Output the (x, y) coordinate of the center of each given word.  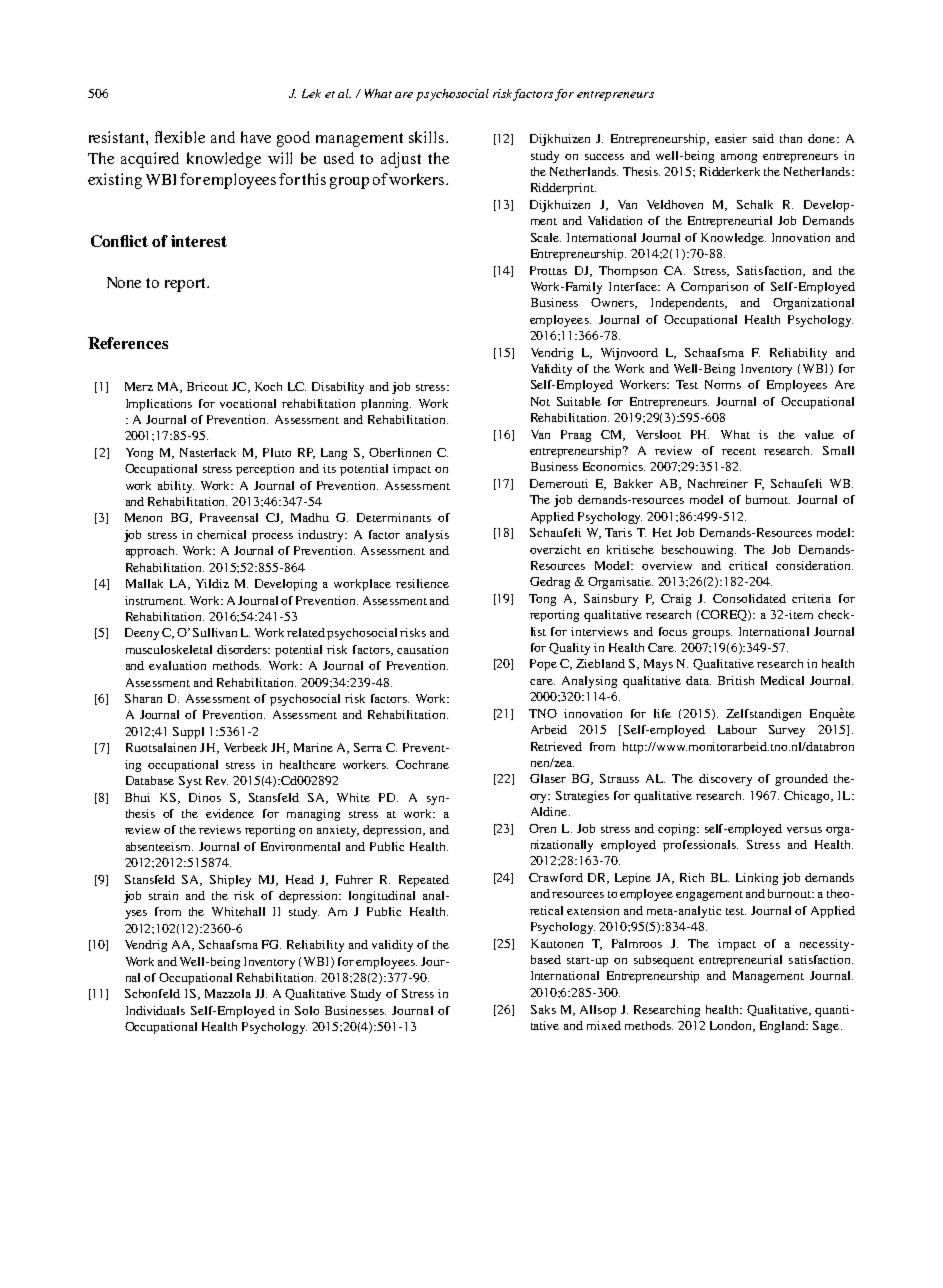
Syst (190, 782)
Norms (723, 384)
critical (748, 565)
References (128, 343)
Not (540, 401)
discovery (725, 780)
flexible (180, 137)
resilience (422, 583)
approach (151, 552)
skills (428, 137)
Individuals (155, 1010)
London (732, 1026)
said (763, 138)
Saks (543, 1009)
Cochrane (422, 764)
